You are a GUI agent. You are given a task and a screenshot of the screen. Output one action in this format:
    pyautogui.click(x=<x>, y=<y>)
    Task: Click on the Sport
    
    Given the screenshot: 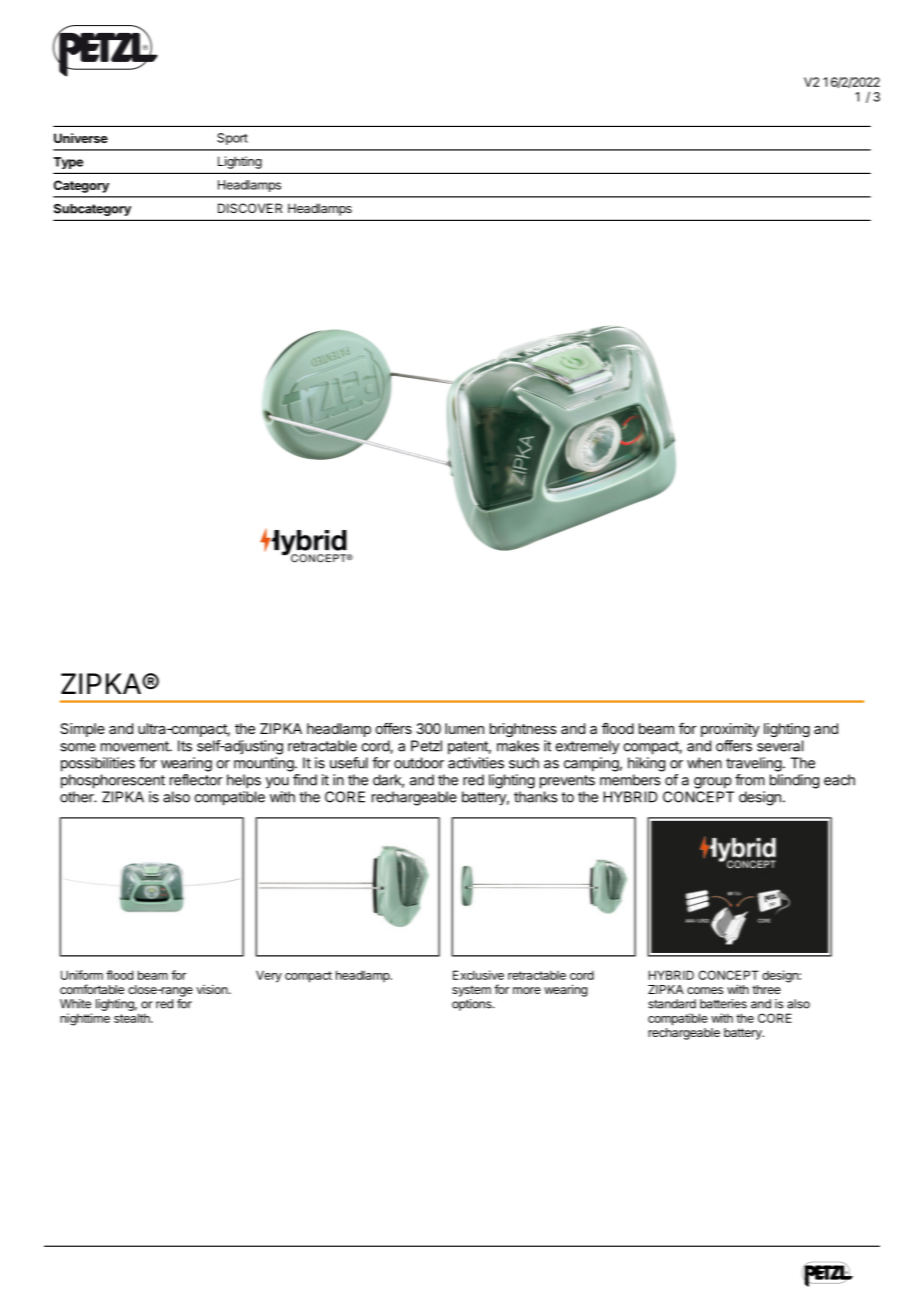 What is the action you would take?
    pyautogui.click(x=232, y=139)
